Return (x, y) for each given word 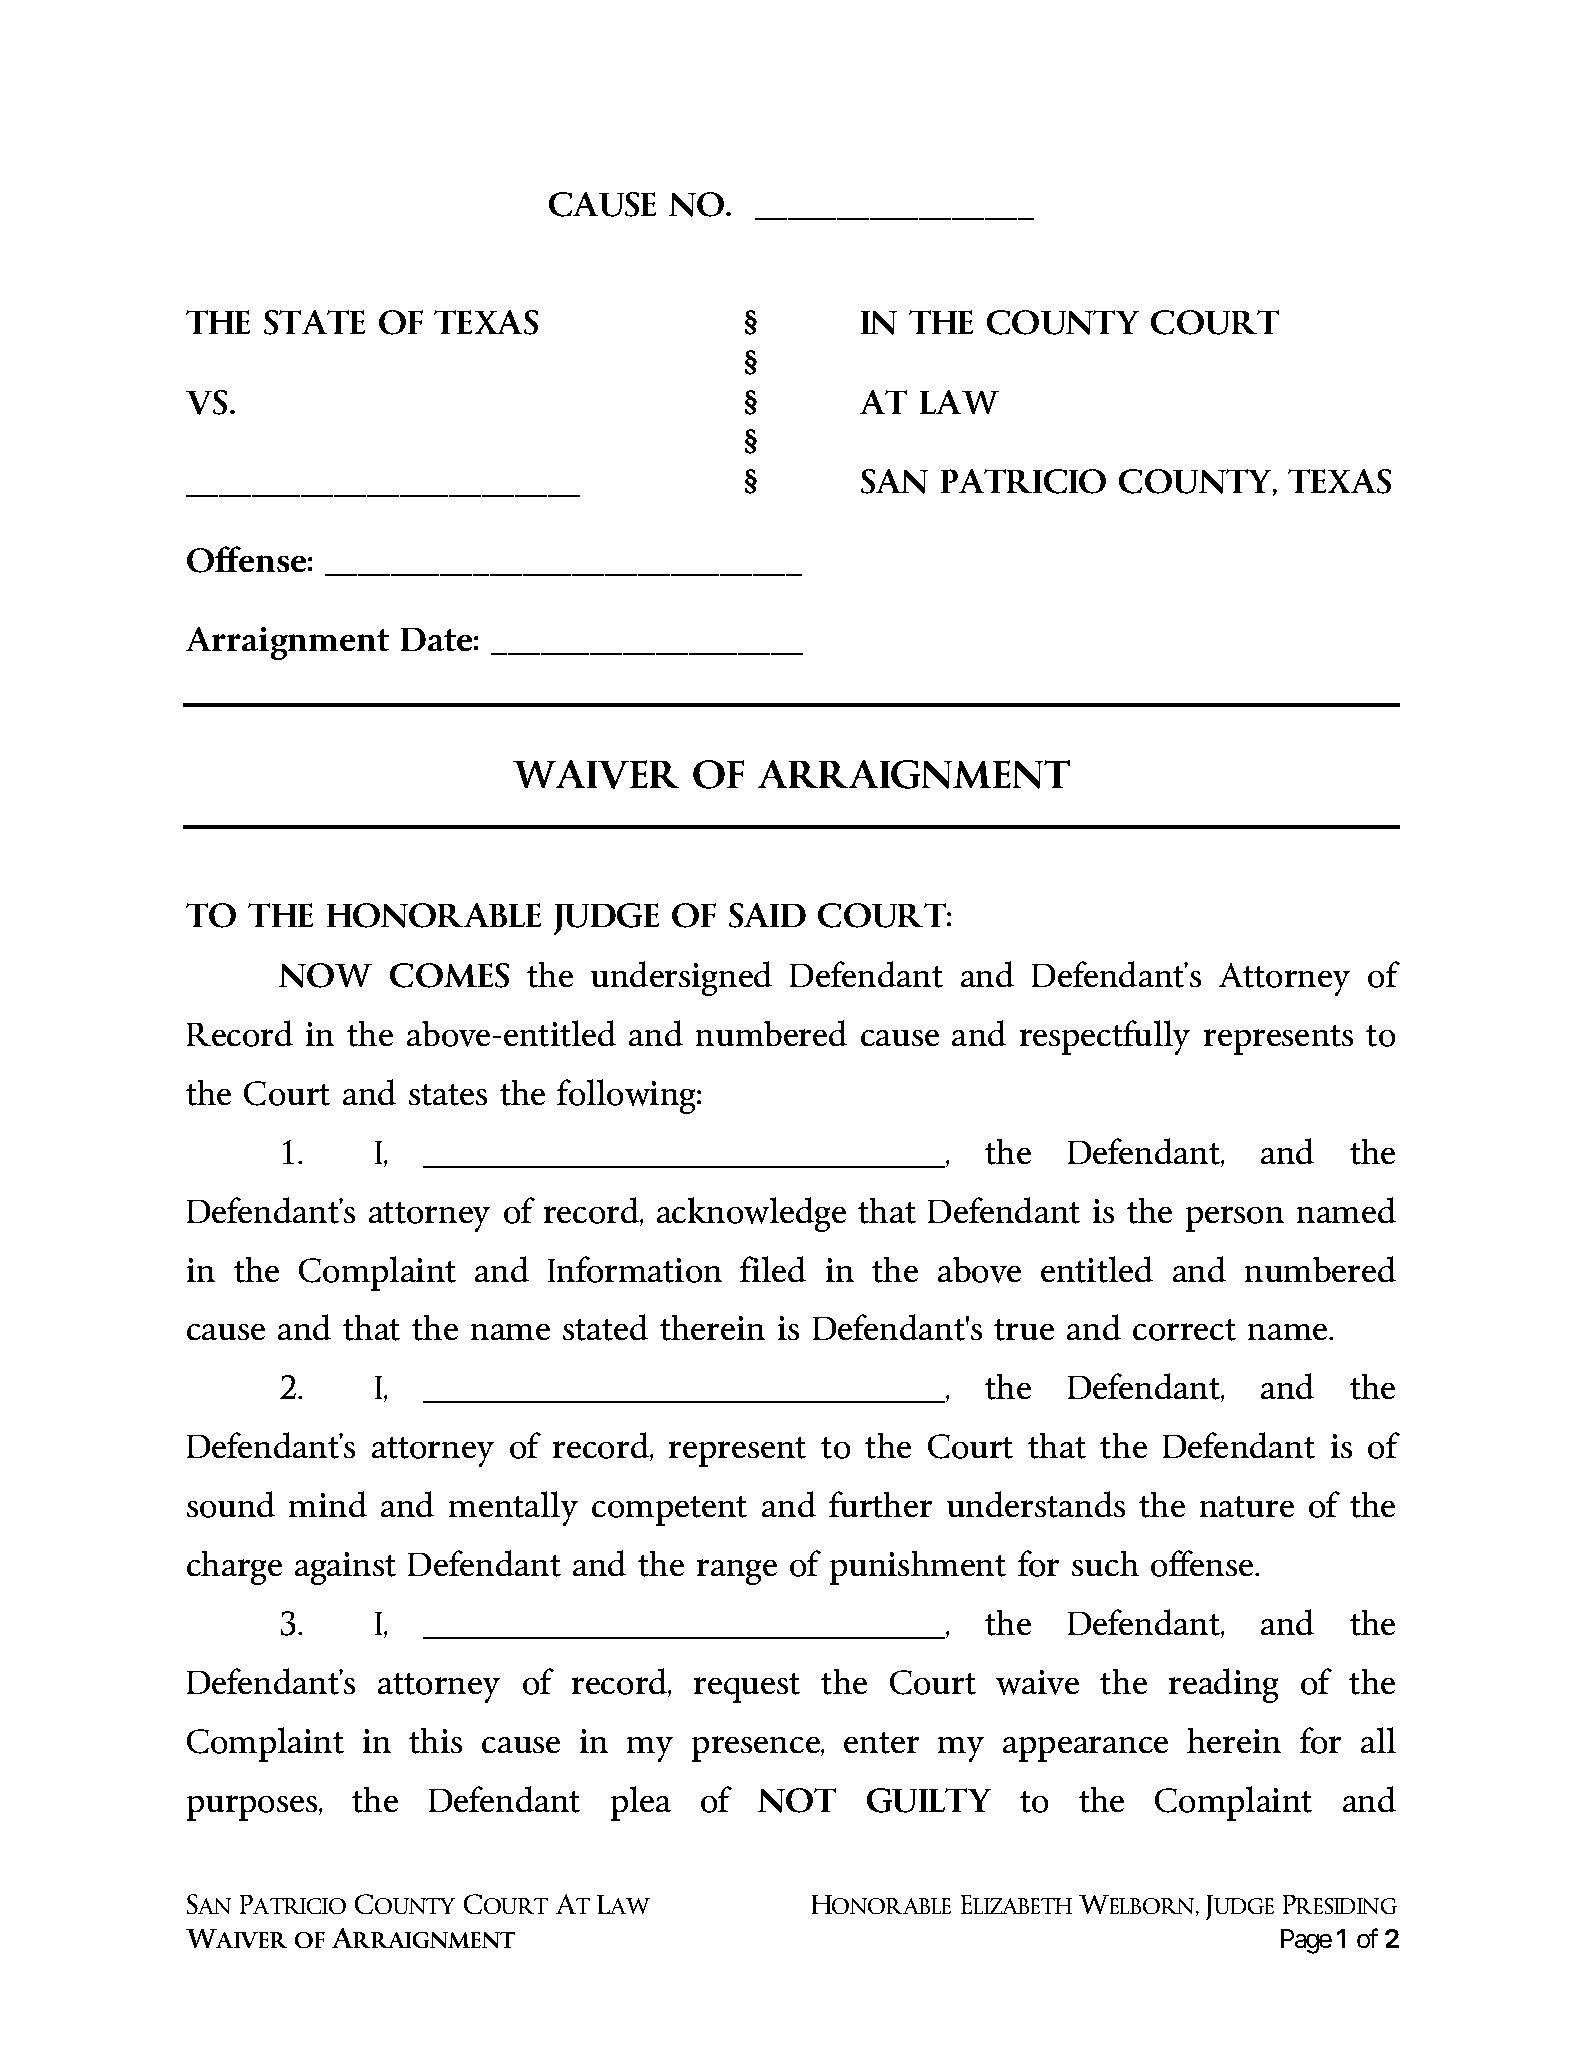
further (880, 1504)
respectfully (1105, 1037)
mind (328, 1504)
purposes (253, 1808)
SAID (767, 915)
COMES (449, 975)
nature (1247, 1507)
